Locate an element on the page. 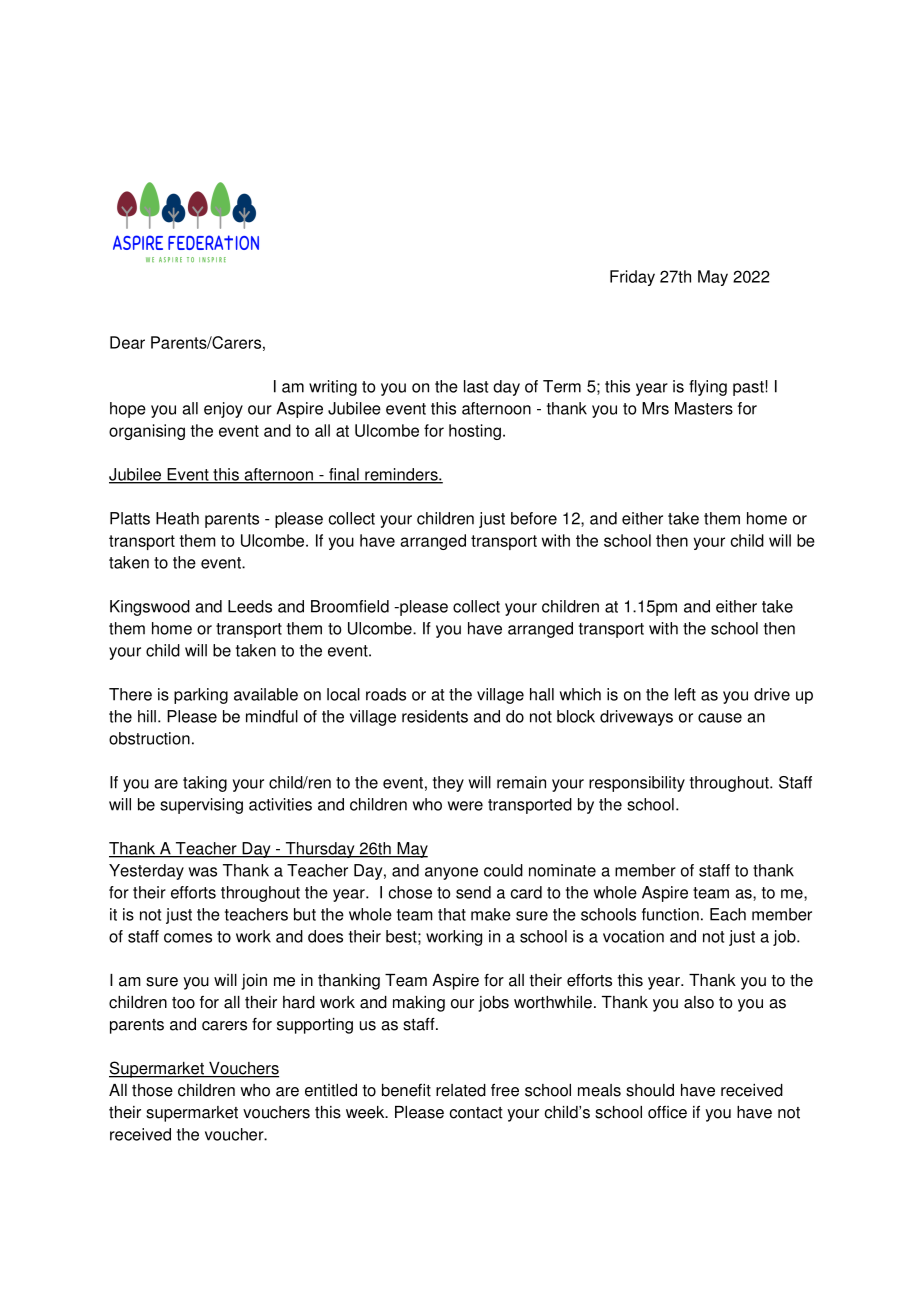  supervising is located at coordinates (201, 806).
